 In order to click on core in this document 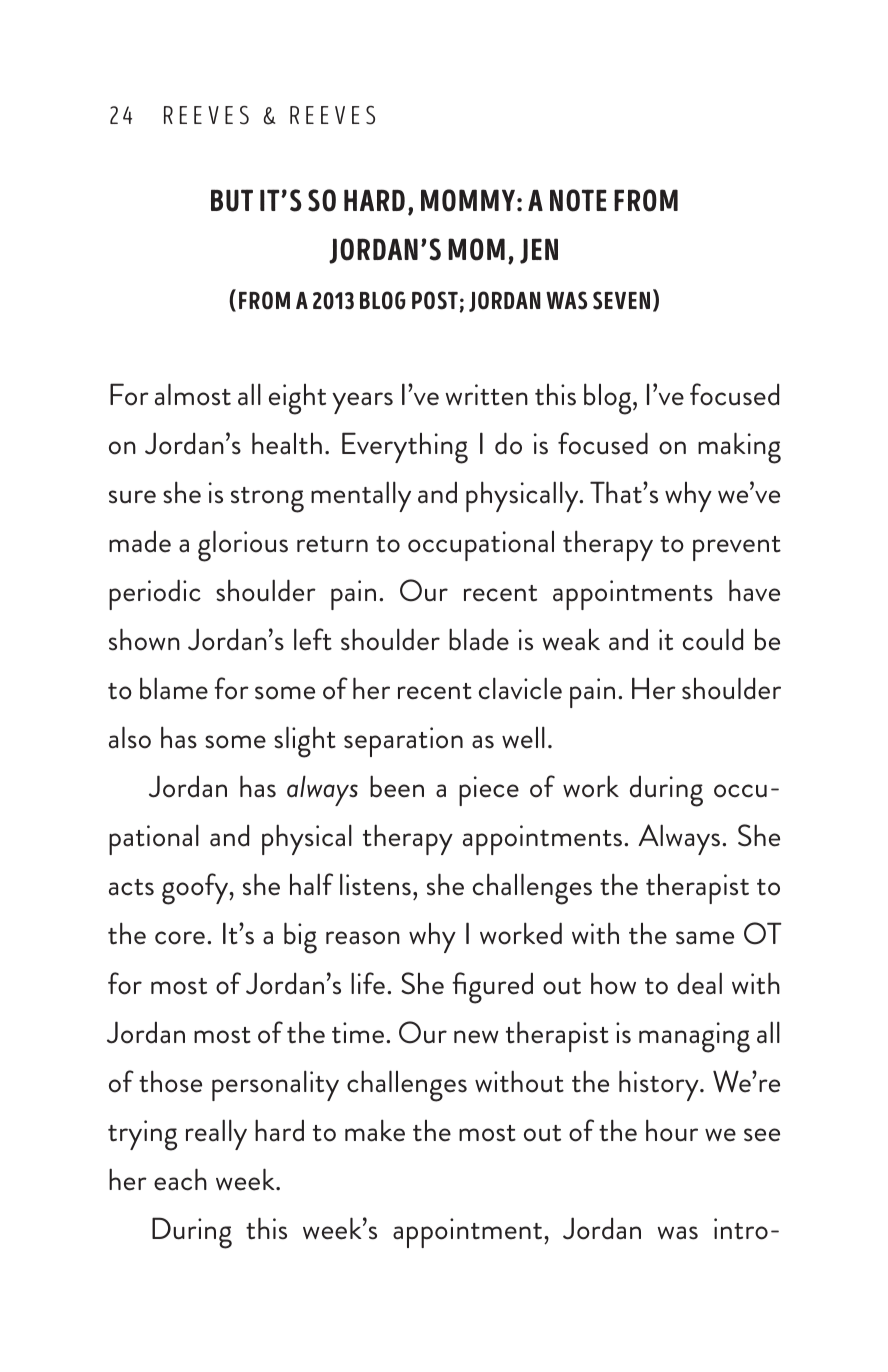, I will do `click(180, 938)`.
